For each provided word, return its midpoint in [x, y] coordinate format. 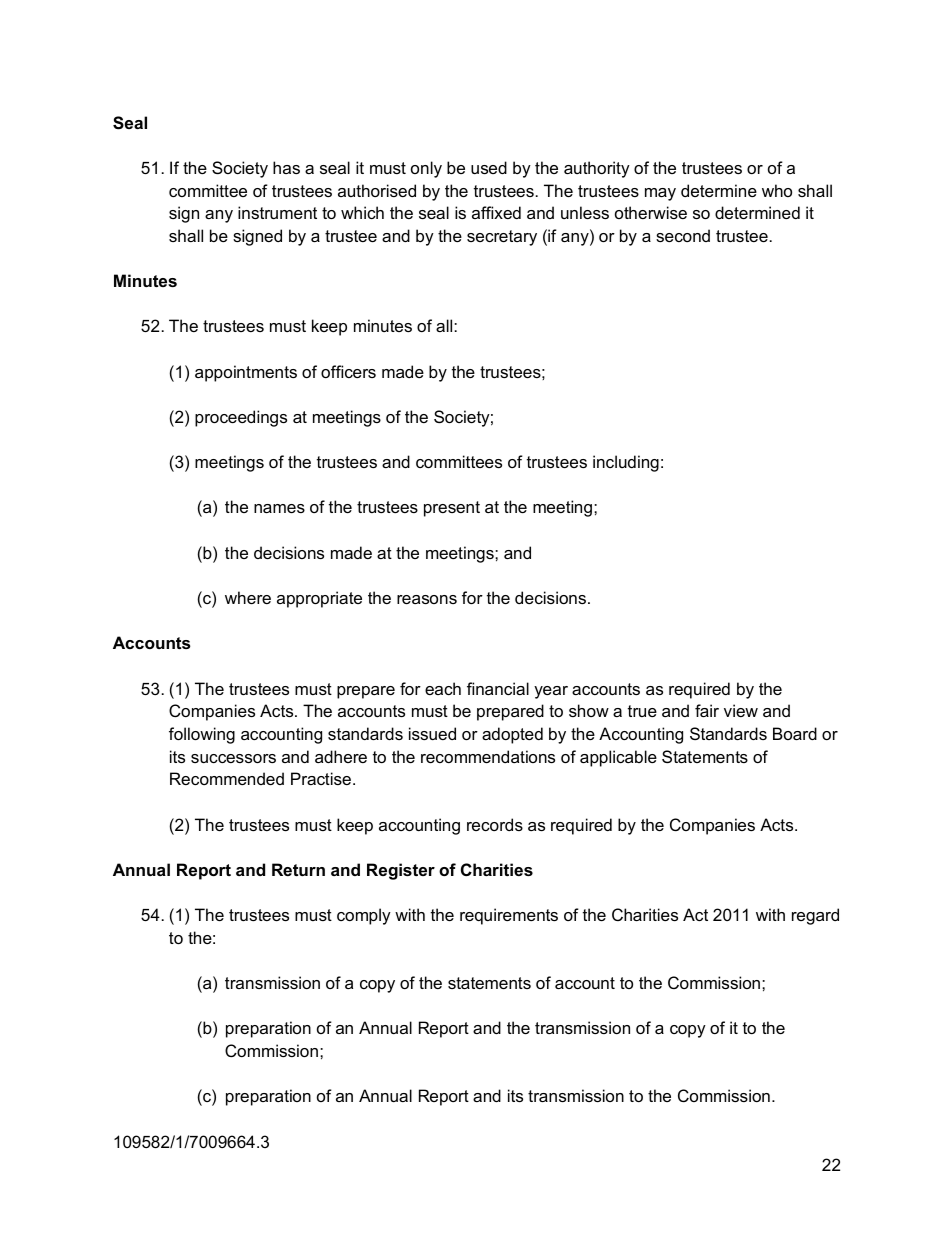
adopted [512, 735]
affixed [496, 212]
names [279, 508]
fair [707, 710]
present [452, 509]
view [741, 710]
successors [233, 758]
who [777, 190]
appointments [246, 373]
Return [298, 869]
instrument [277, 212]
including [626, 463]
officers [348, 371]
